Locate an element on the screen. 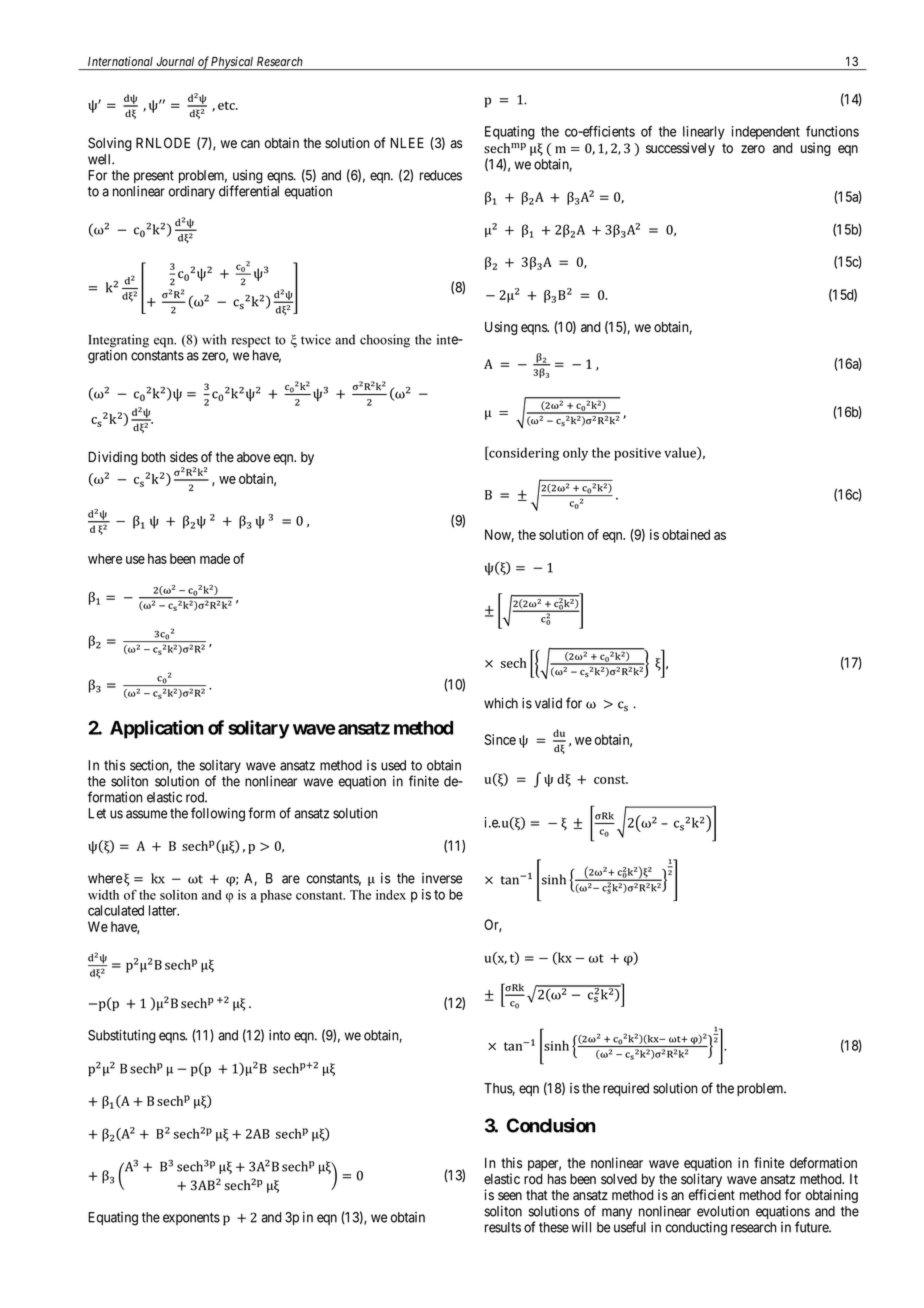 The width and height of the screenshot is (924, 1308). valid is located at coordinates (548, 703).
